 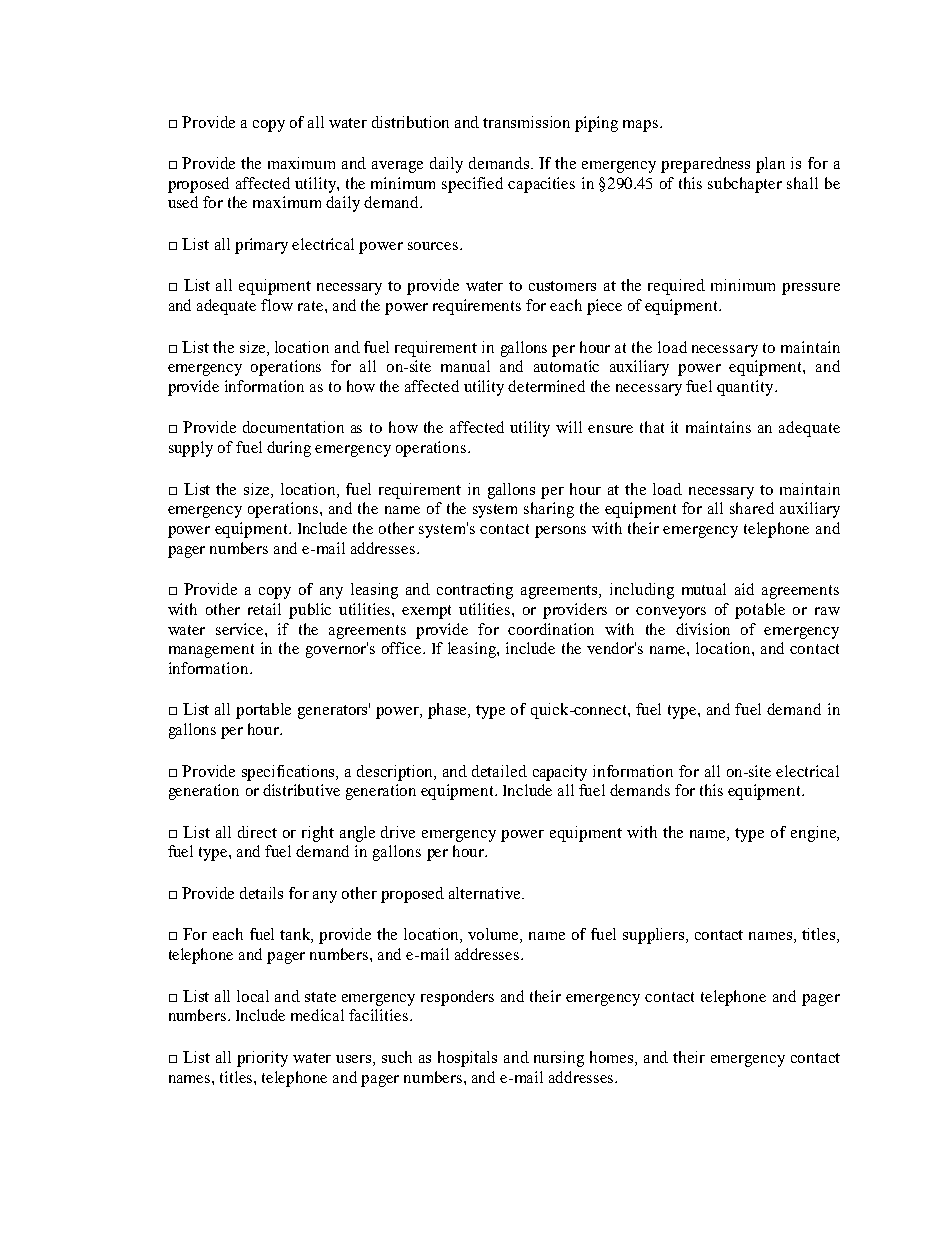 I want to click on transmission, so click(x=526, y=122).
